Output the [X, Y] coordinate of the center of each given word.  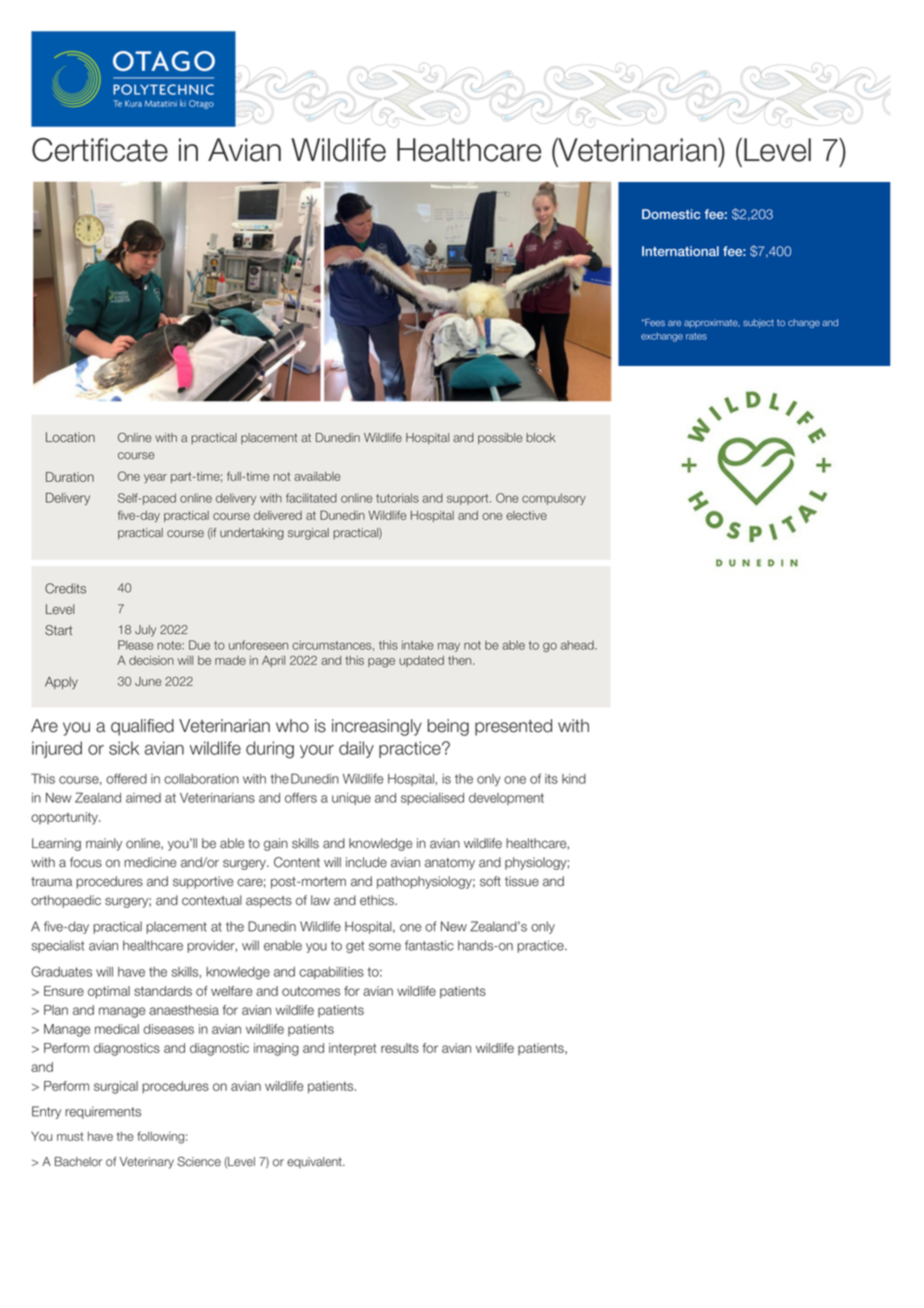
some [385, 947]
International [680, 251]
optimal [109, 992]
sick [124, 748]
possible [500, 439]
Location [70, 437]
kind [574, 779]
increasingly [377, 727]
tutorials [397, 498]
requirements [103, 1112]
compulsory [554, 499]
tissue [522, 881]
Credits [65, 588]
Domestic [671, 214]
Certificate [100, 150]
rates [696, 336]
